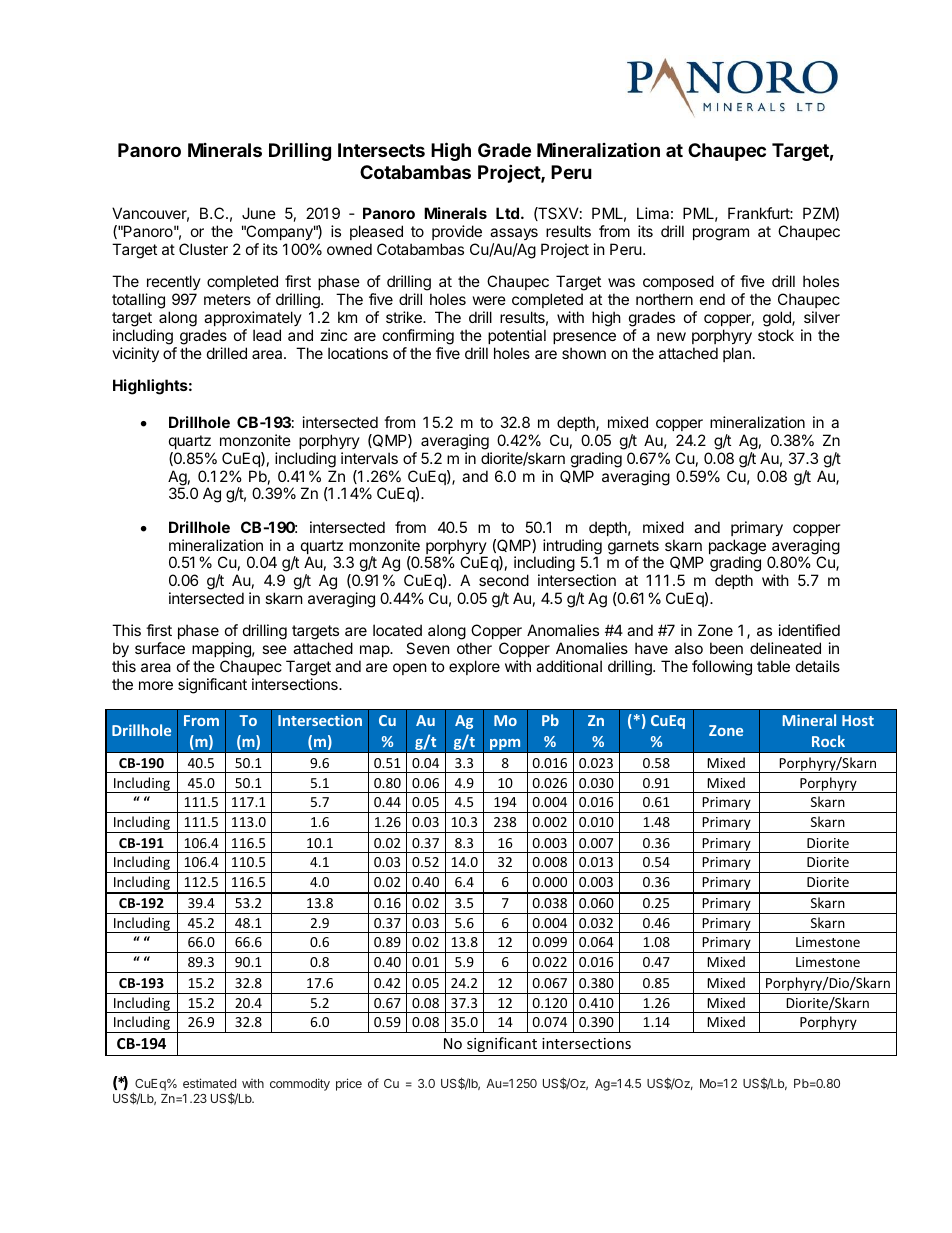 Image resolution: width=952 pixels, height=1233 pixels. Describe the element at coordinates (773, 666) in the image. I see `table` at that location.
